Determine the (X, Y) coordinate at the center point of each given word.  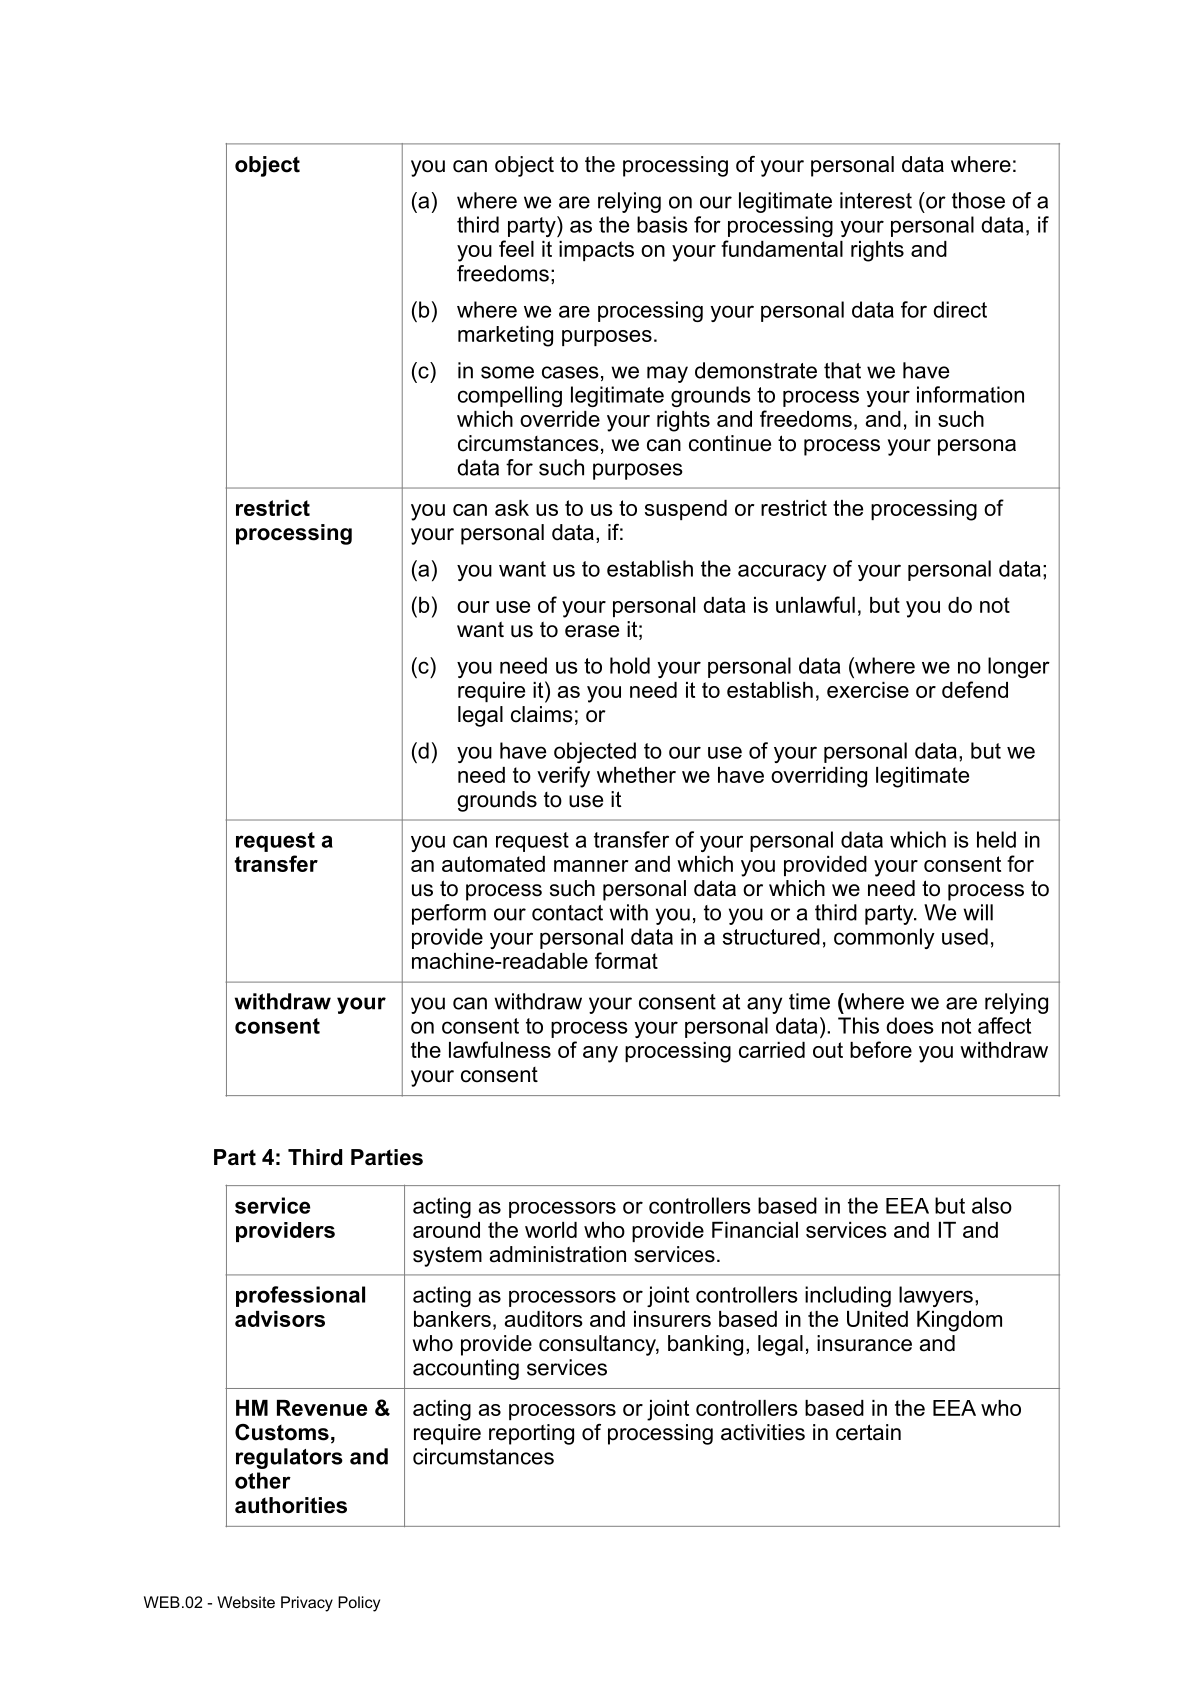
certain (868, 1432)
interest (876, 200)
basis (662, 224)
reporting (531, 1434)
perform (449, 914)
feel (516, 248)
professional (300, 1296)
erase (592, 631)
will (978, 912)
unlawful (815, 604)
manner (591, 866)
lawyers (936, 1296)
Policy (359, 1604)
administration (558, 1254)
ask (512, 508)
